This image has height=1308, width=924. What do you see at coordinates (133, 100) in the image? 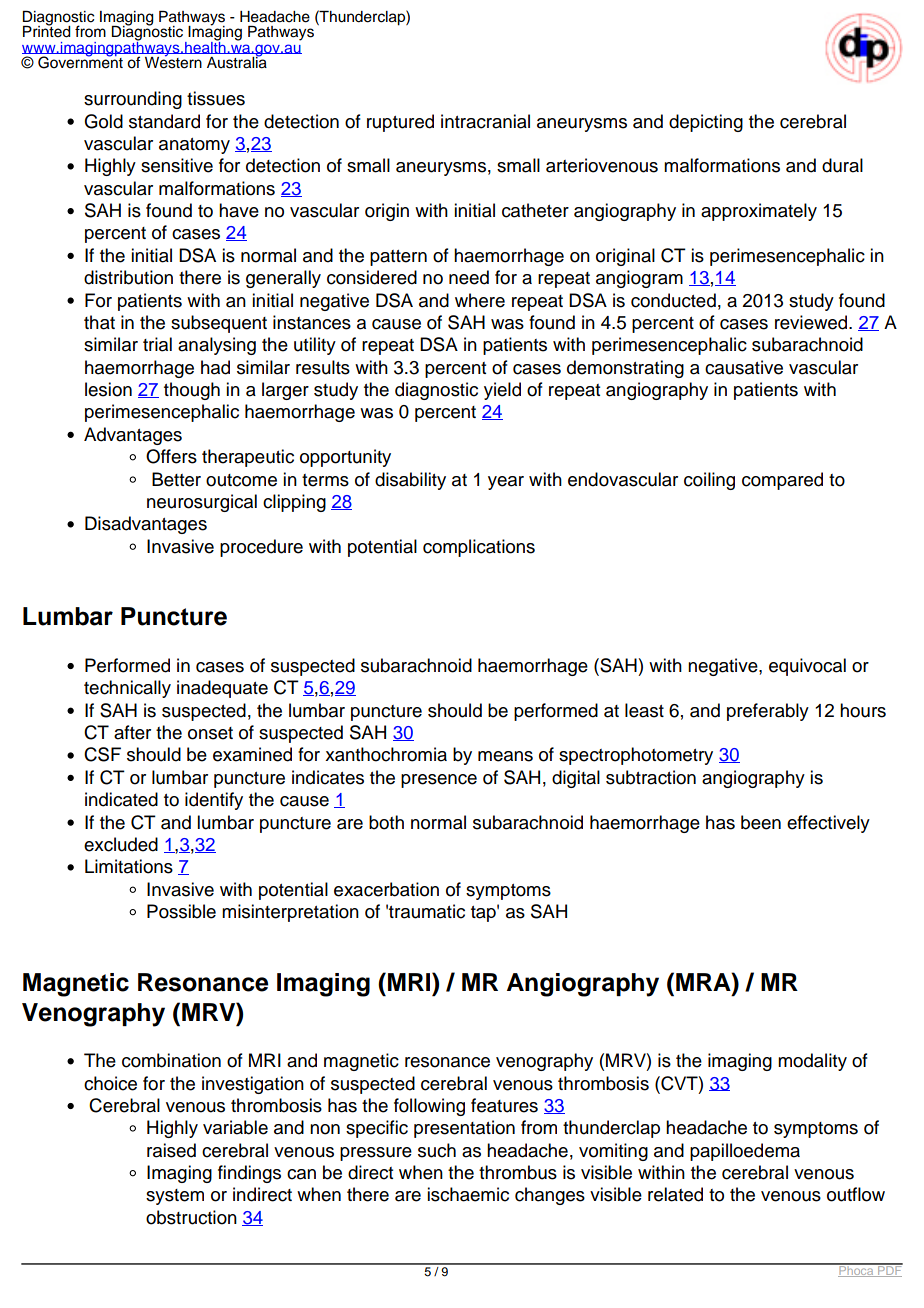
I see `surrounding` at bounding box center [133, 100].
